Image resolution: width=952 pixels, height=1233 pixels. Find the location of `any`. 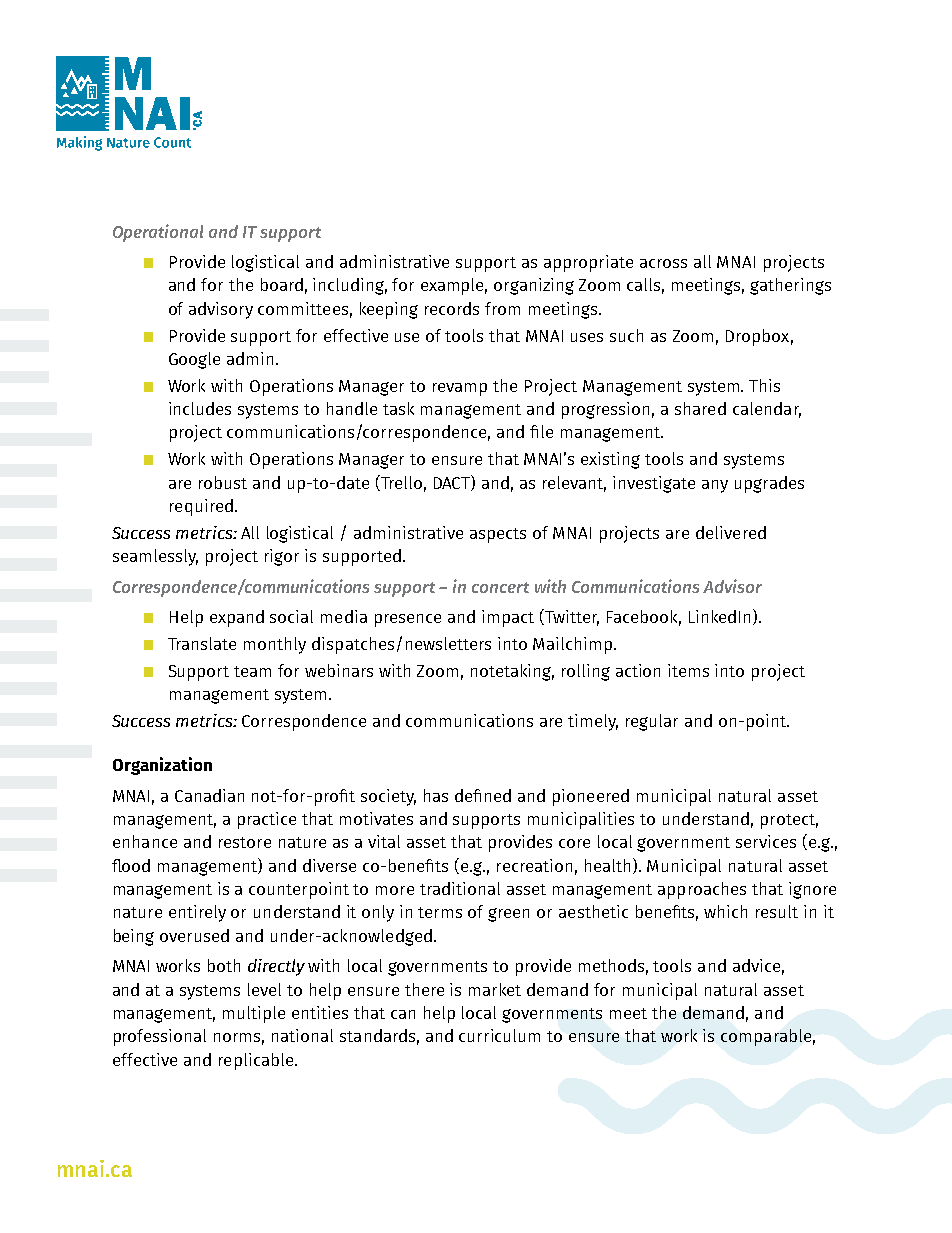

any is located at coordinates (715, 486).
